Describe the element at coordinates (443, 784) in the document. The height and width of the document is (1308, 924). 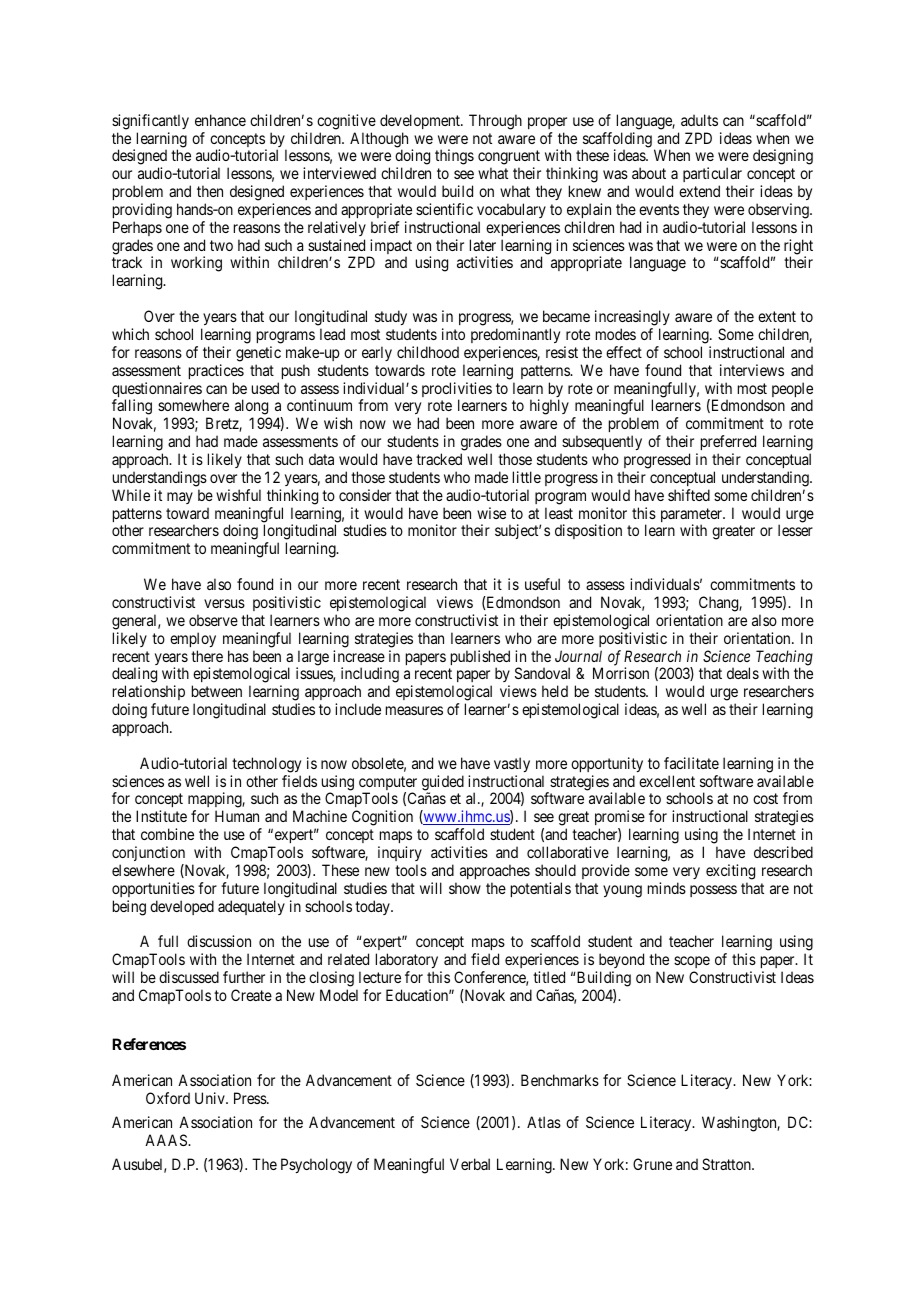
I see `guided` at that location.
